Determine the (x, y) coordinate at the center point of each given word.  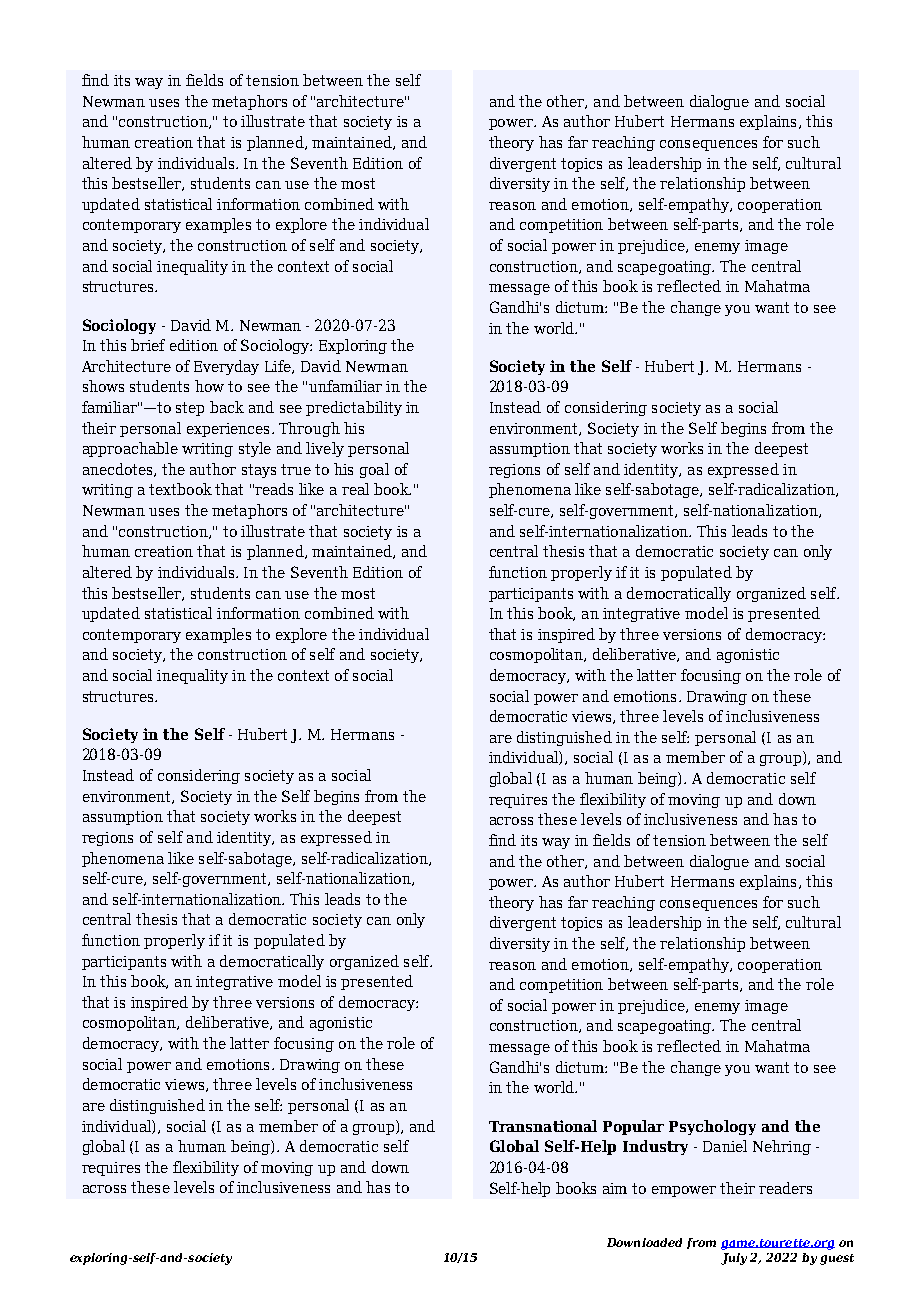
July (734, 1259)
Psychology (712, 1127)
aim (615, 1188)
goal (374, 470)
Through (309, 429)
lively (325, 449)
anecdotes (119, 470)
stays (259, 471)
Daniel (725, 1146)
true (296, 469)
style (255, 449)
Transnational (543, 1126)
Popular (633, 1127)
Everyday (226, 367)
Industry (655, 1147)
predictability (354, 408)
